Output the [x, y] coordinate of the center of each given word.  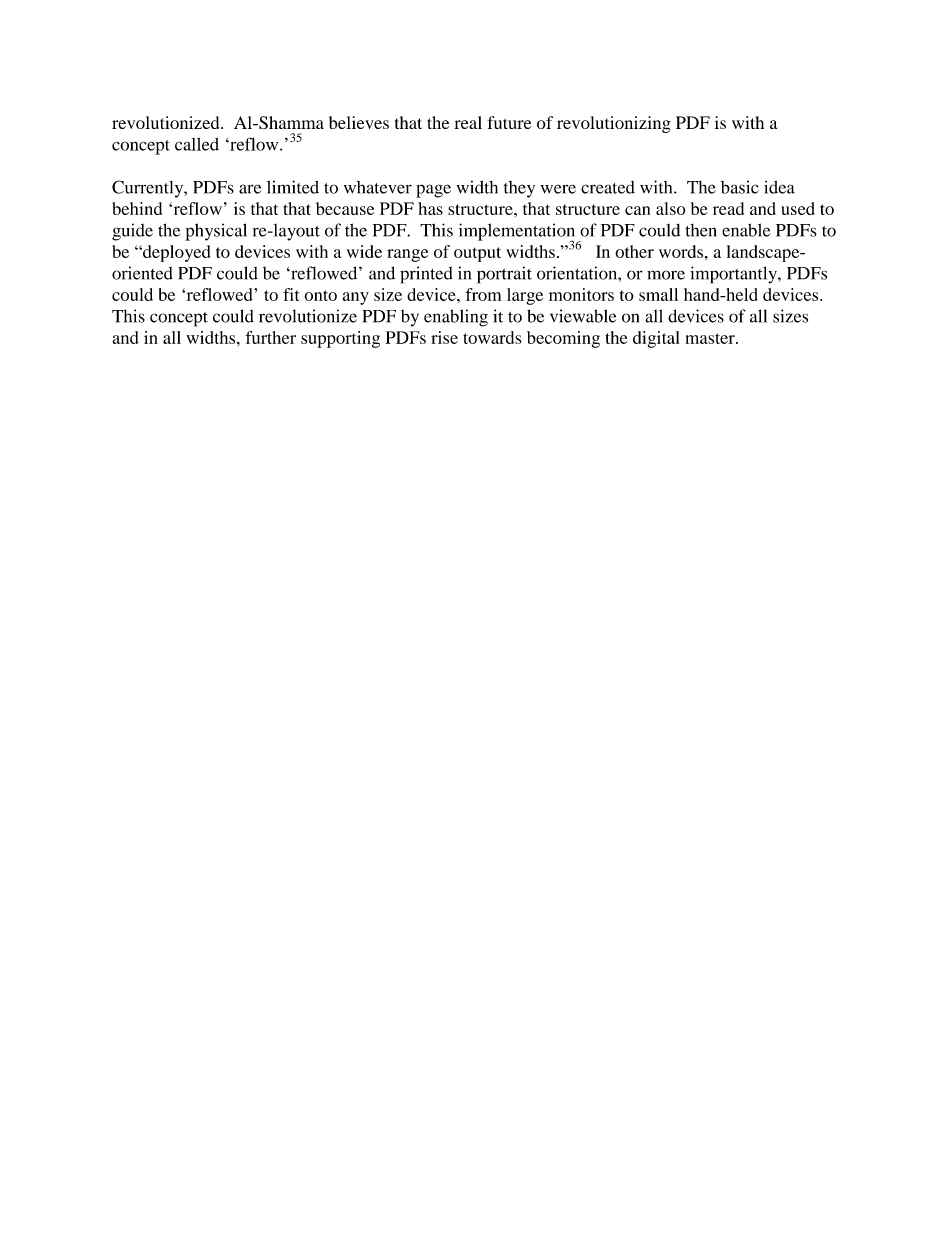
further [270, 337]
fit [291, 294]
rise [444, 337]
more [666, 275]
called [197, 144]
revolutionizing [614, 124]
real [468, 122]
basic [740, 187]
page [433, 191]
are [250, 189]
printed [426, 275]
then [701, 230]
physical [216, 232]
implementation [518, 233]
